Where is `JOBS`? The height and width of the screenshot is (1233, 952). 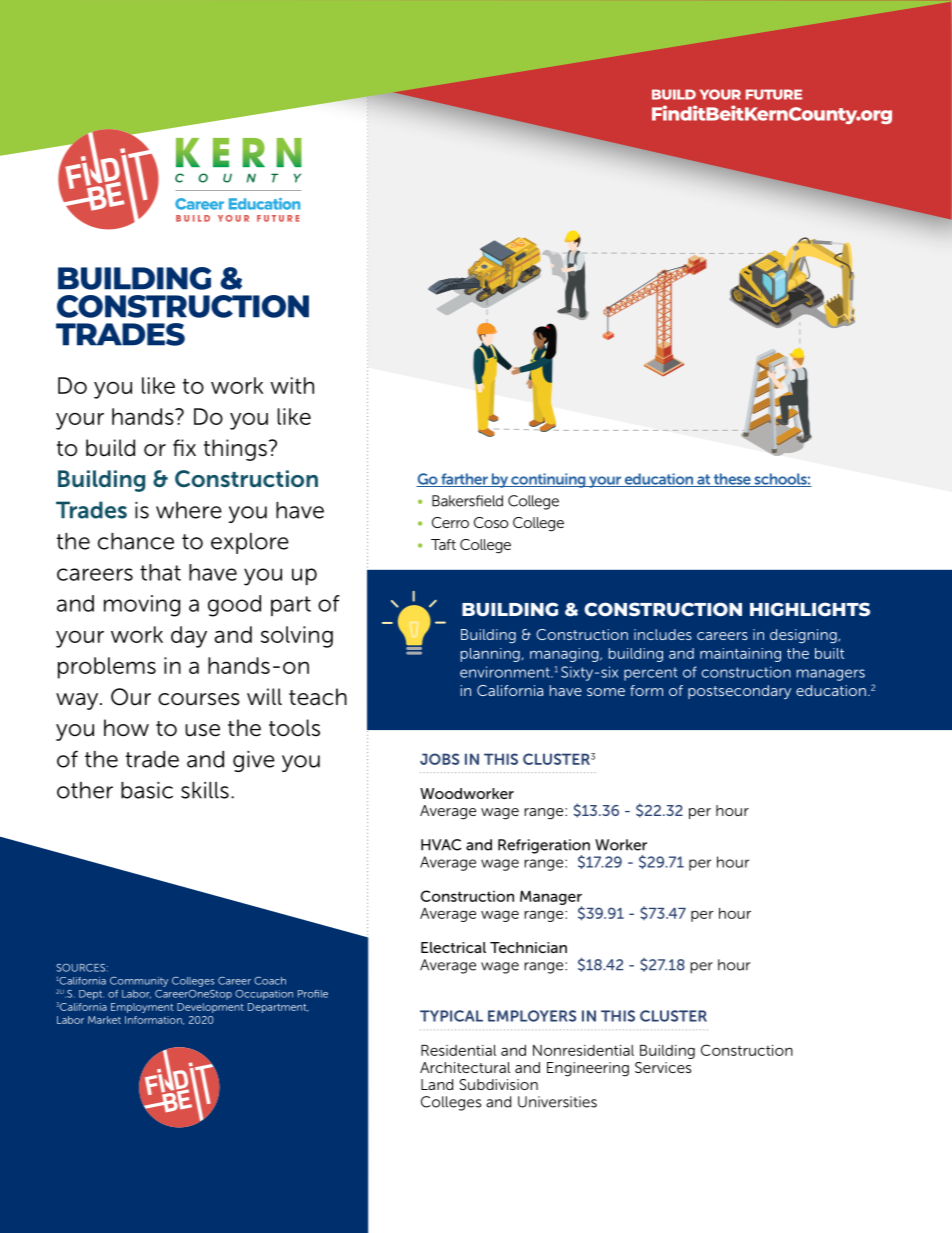
JOBS is located at coordinates (439, 759).
